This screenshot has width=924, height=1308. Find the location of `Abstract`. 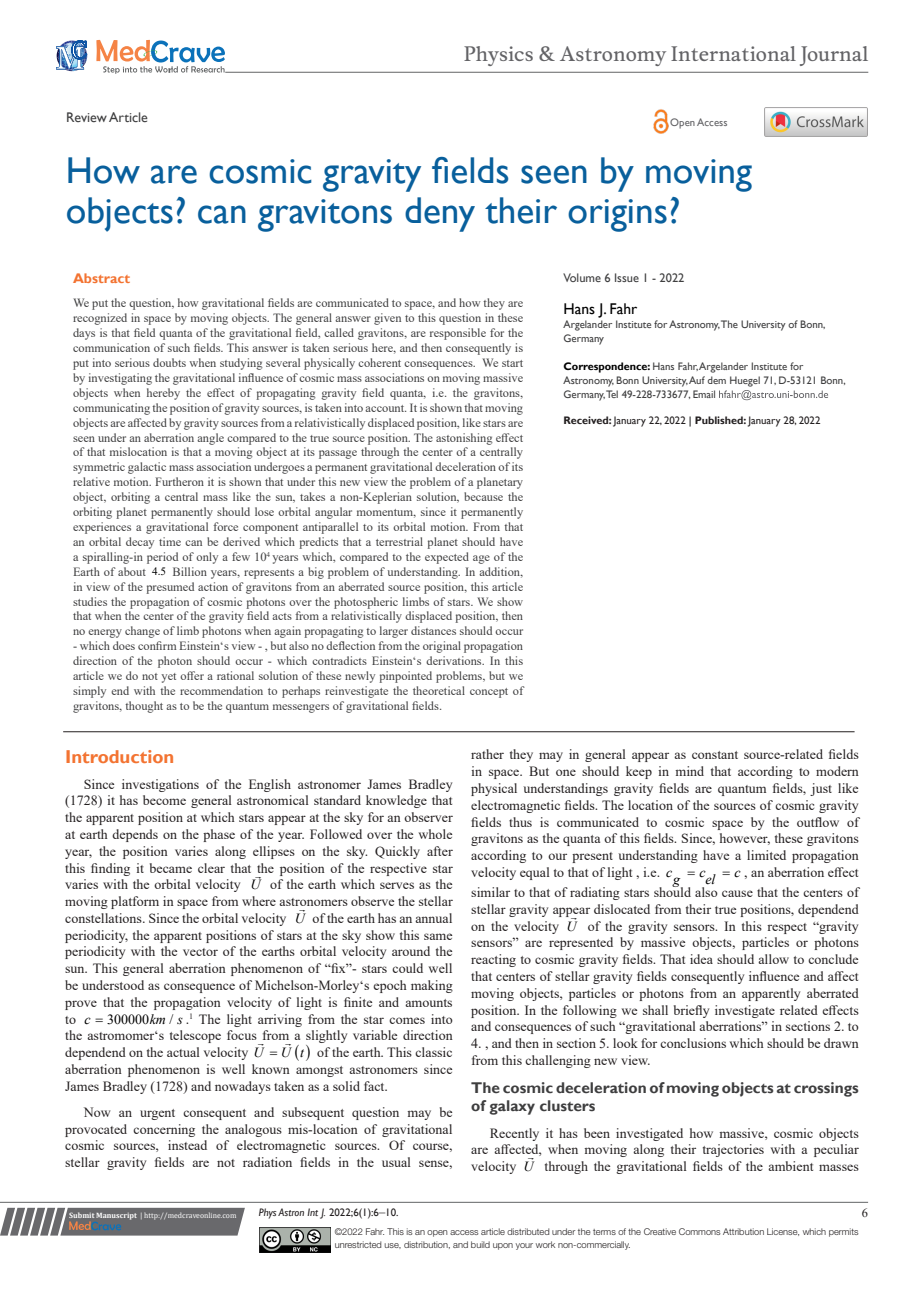

Abstract is located at coordinates (101, 278).
